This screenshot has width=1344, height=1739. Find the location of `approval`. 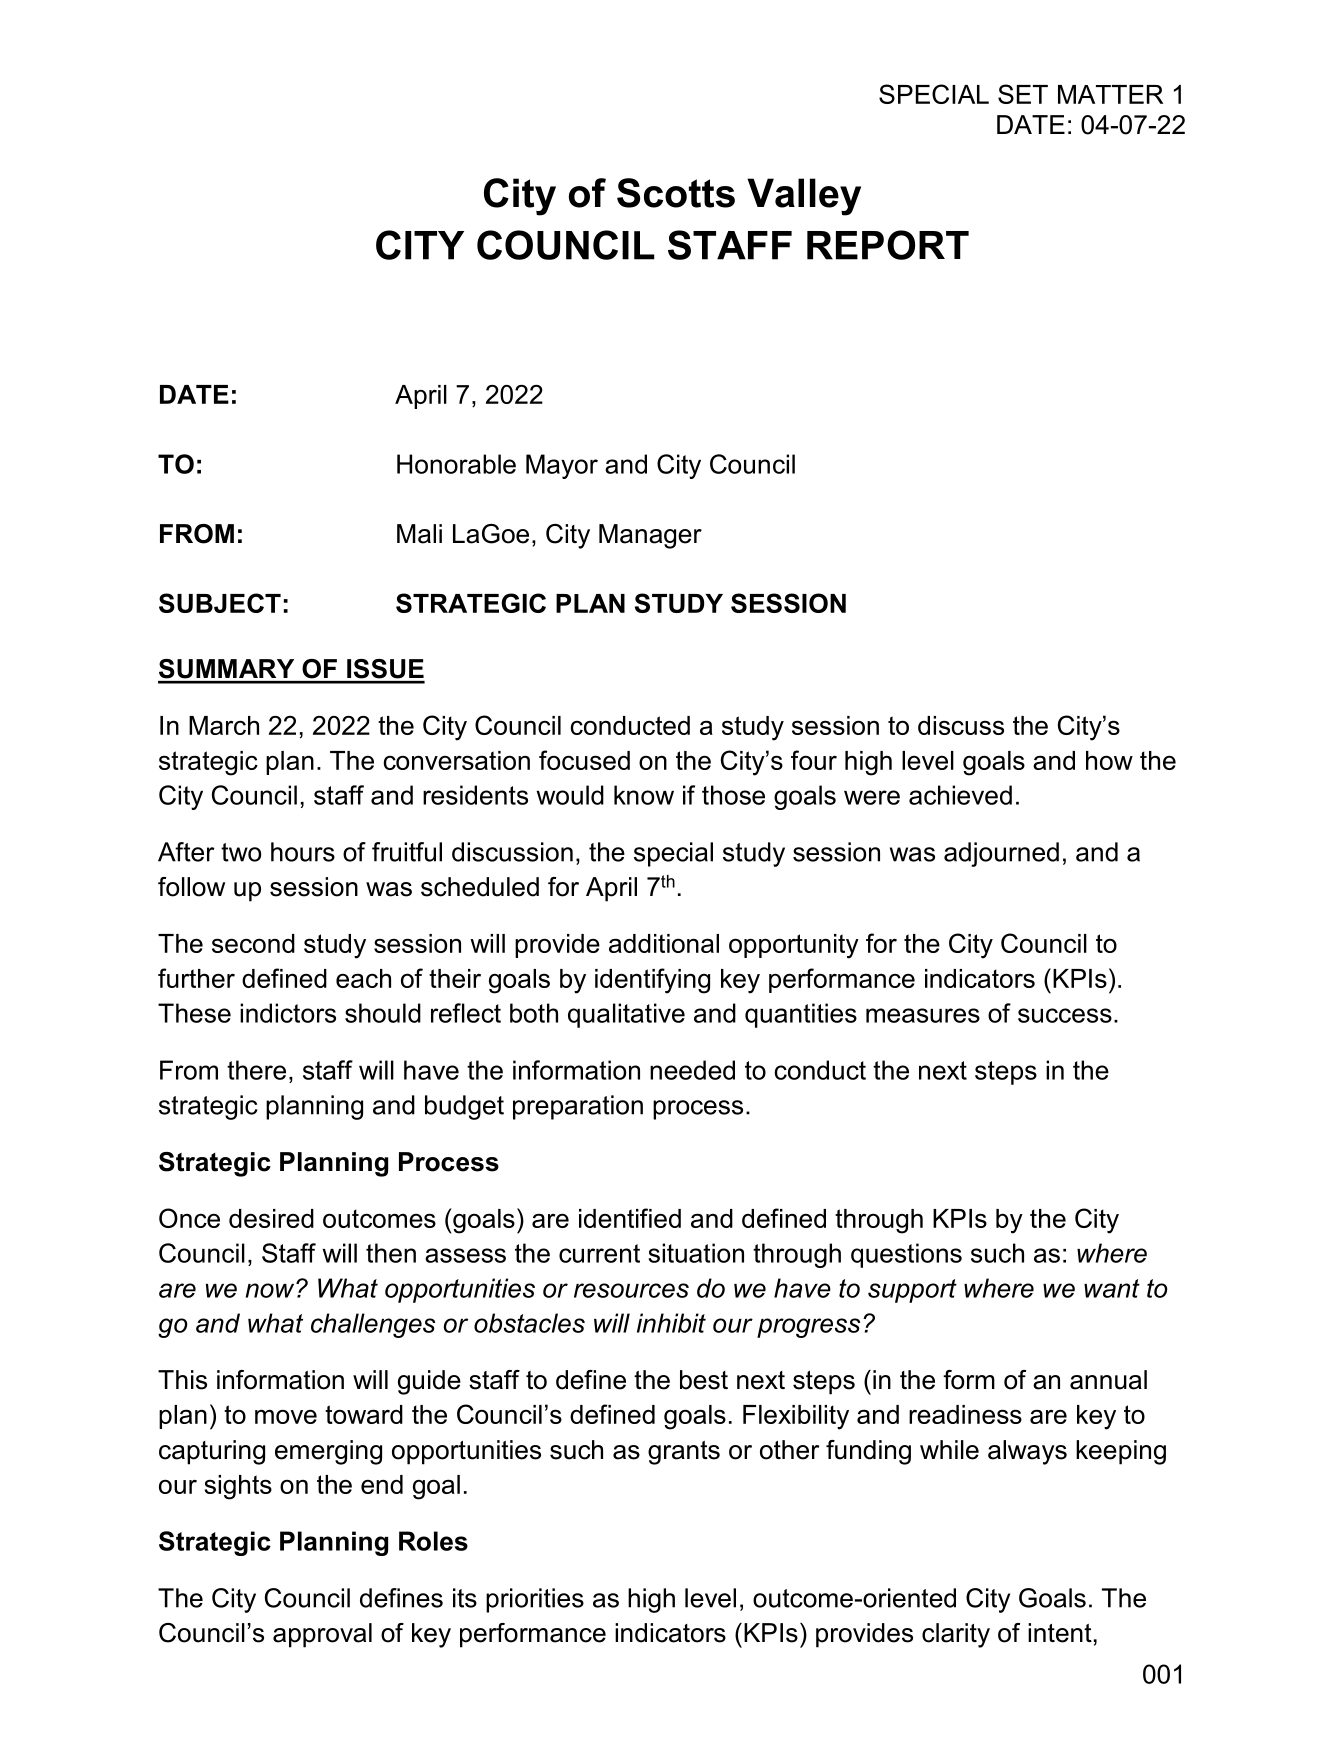

approval is located at coordinates (322, 1635).
